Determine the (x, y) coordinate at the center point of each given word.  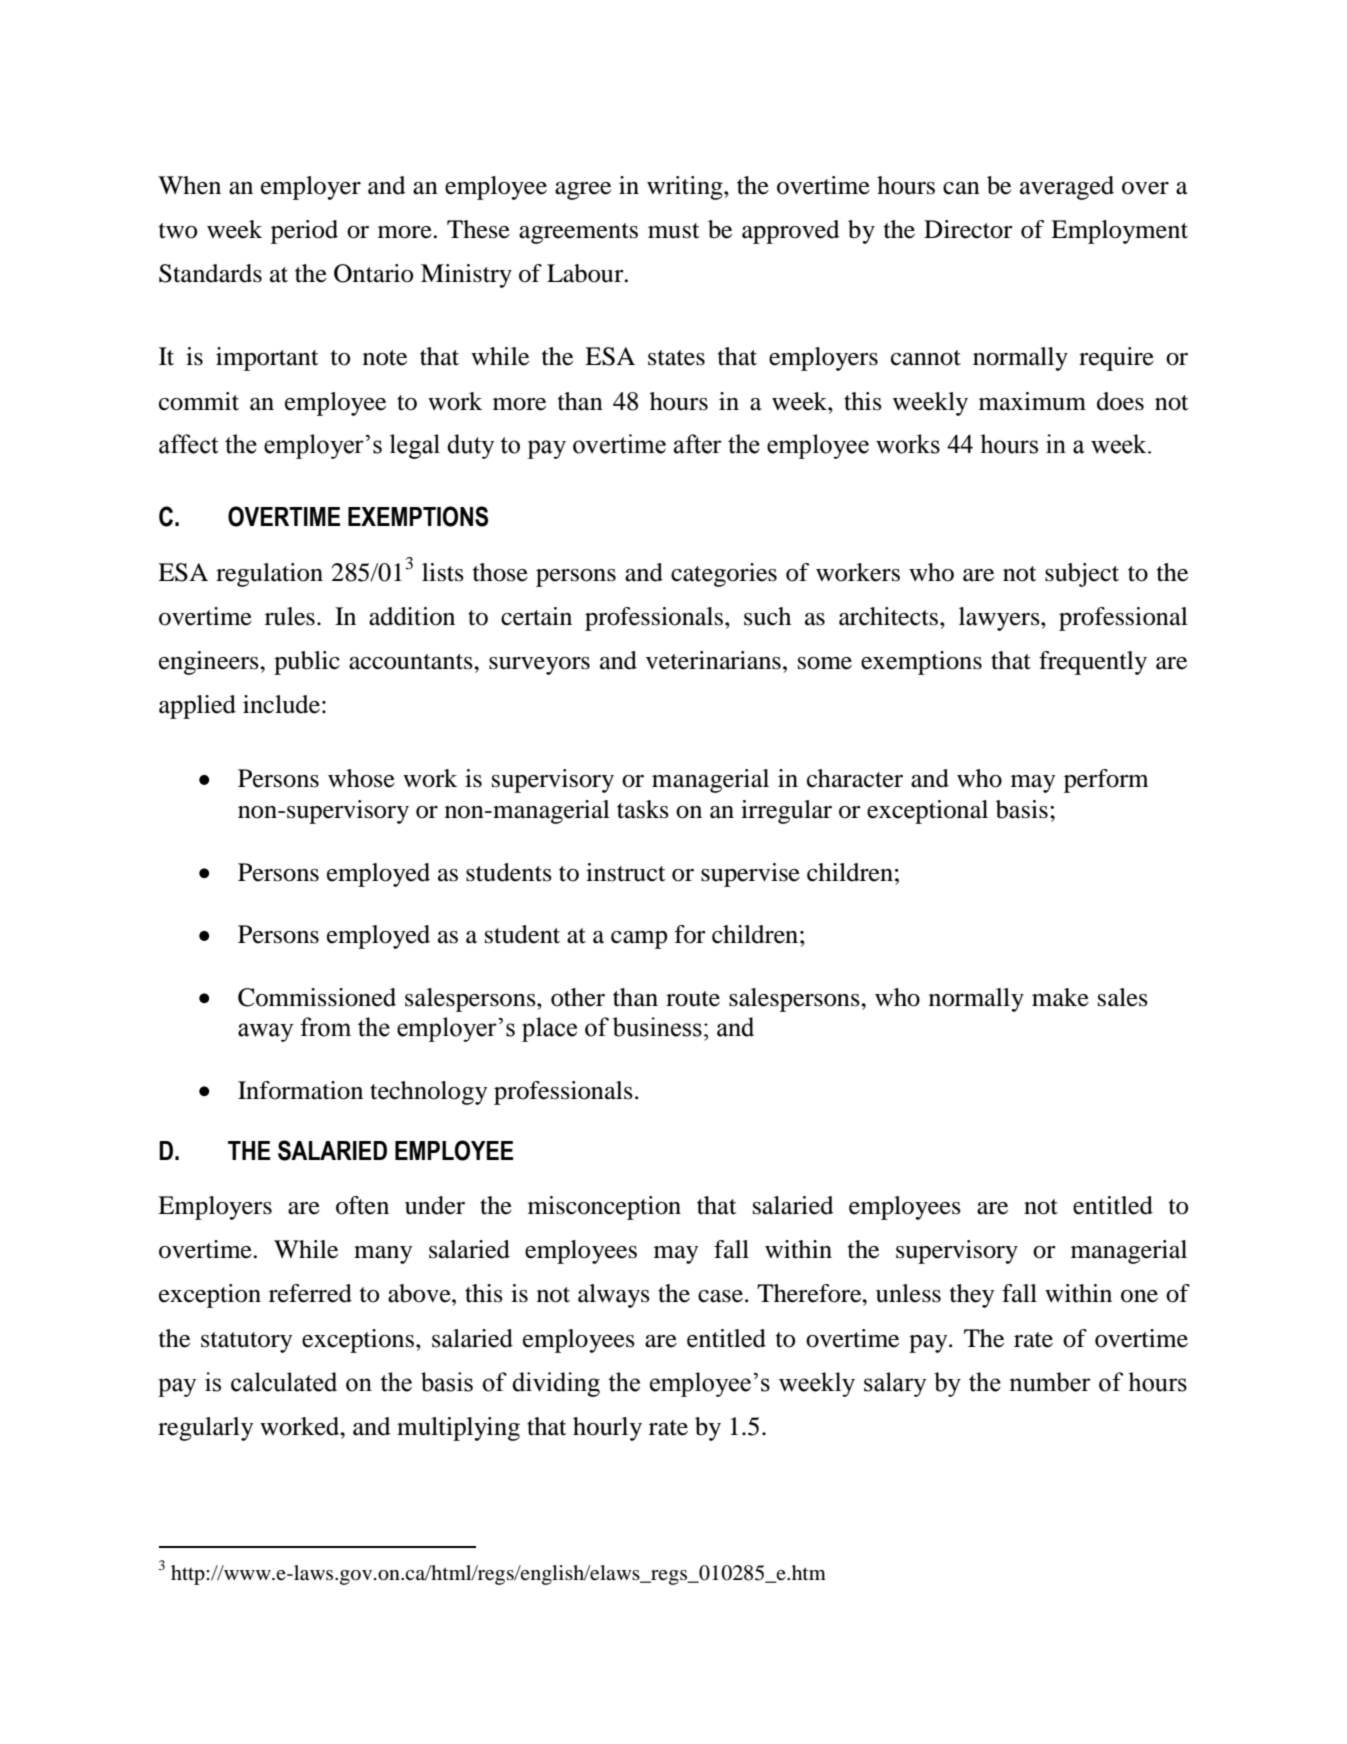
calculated (284, 1382)
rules (290, 616)
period (304, 232)
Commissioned (317, 997)
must (674, 231)
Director (968, 229)
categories (724, 575)
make (1060, 997)
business (657, 1027)
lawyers (1000, 619)
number (1050, 1382)
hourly (607, 1429)
